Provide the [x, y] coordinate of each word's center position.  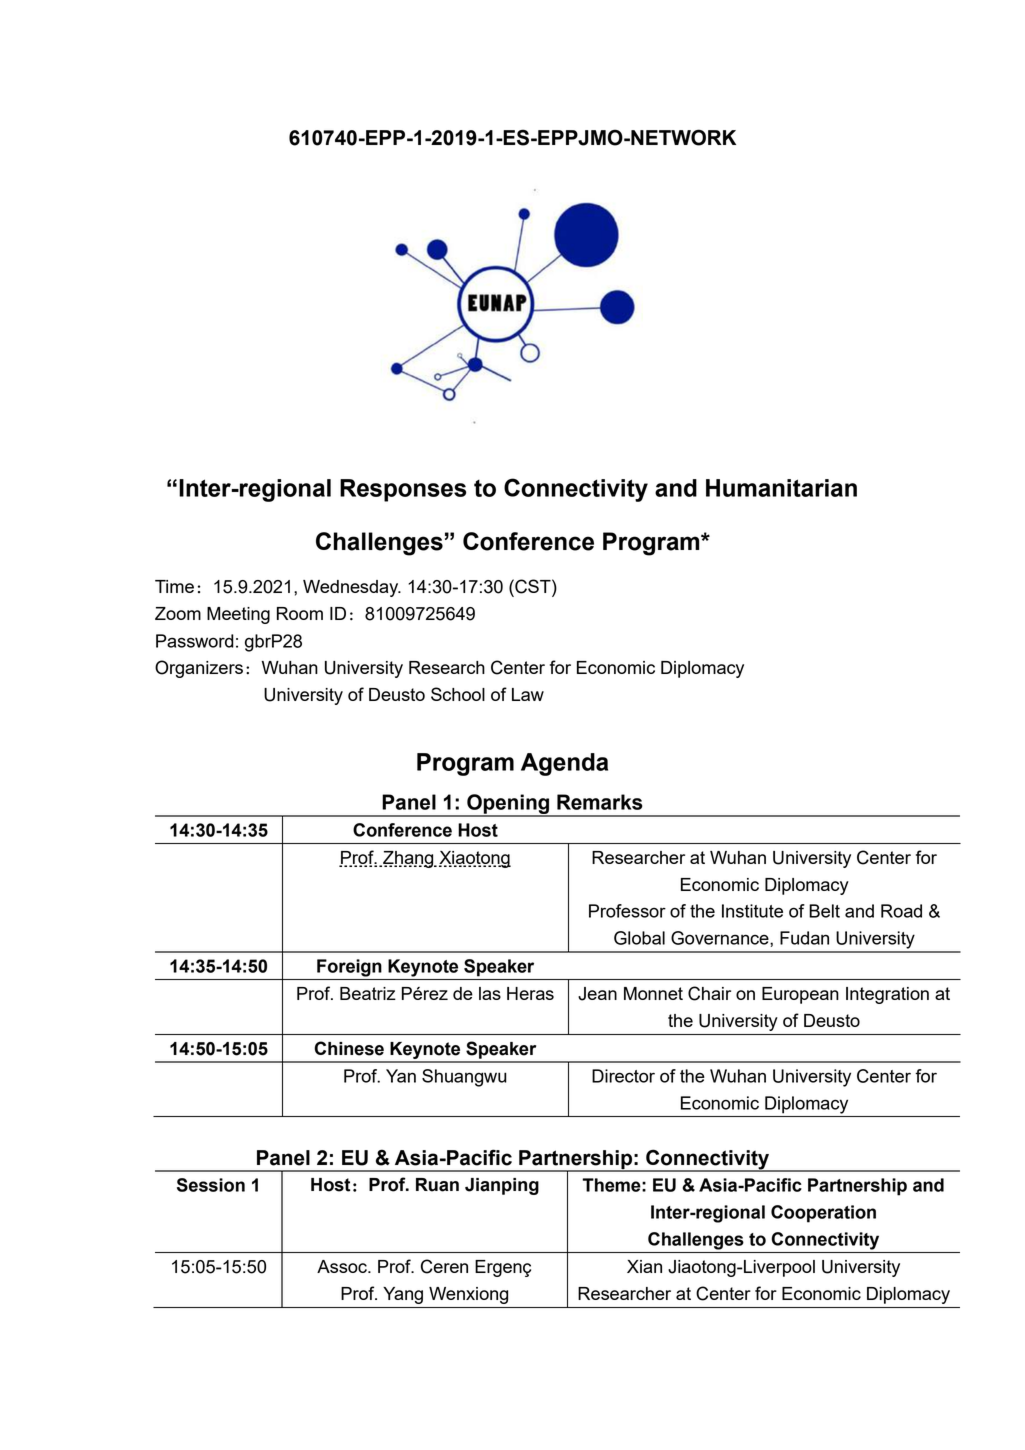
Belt [824, 911]
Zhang [408, 859]
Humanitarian [781, 488]
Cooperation [823, 1214]
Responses [403, 490]
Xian [644, 1266]
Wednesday [352, 588]
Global [639, 938]
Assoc [343, 1266]
